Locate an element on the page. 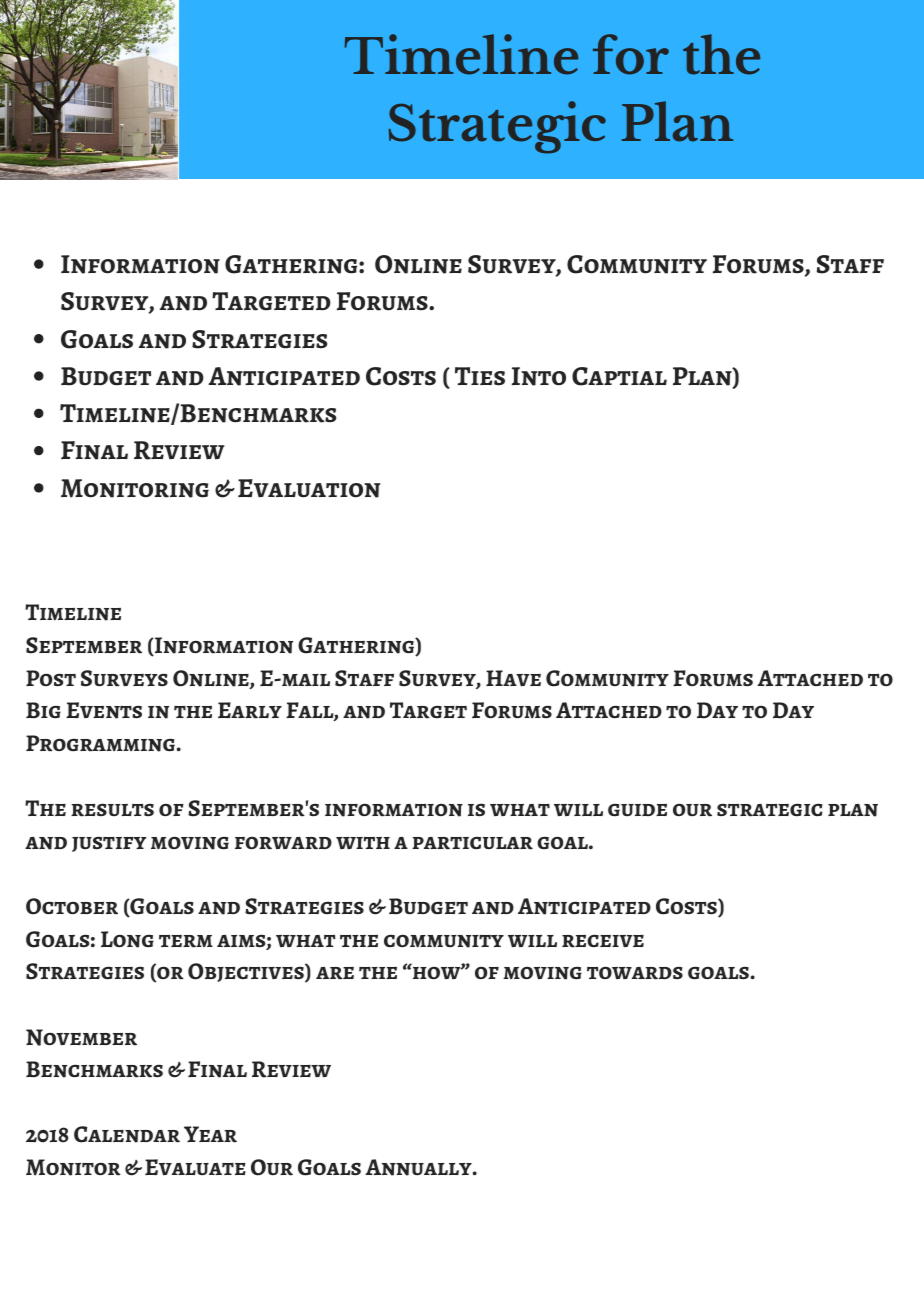  Evaluation is located at coordinates (309, 488).
